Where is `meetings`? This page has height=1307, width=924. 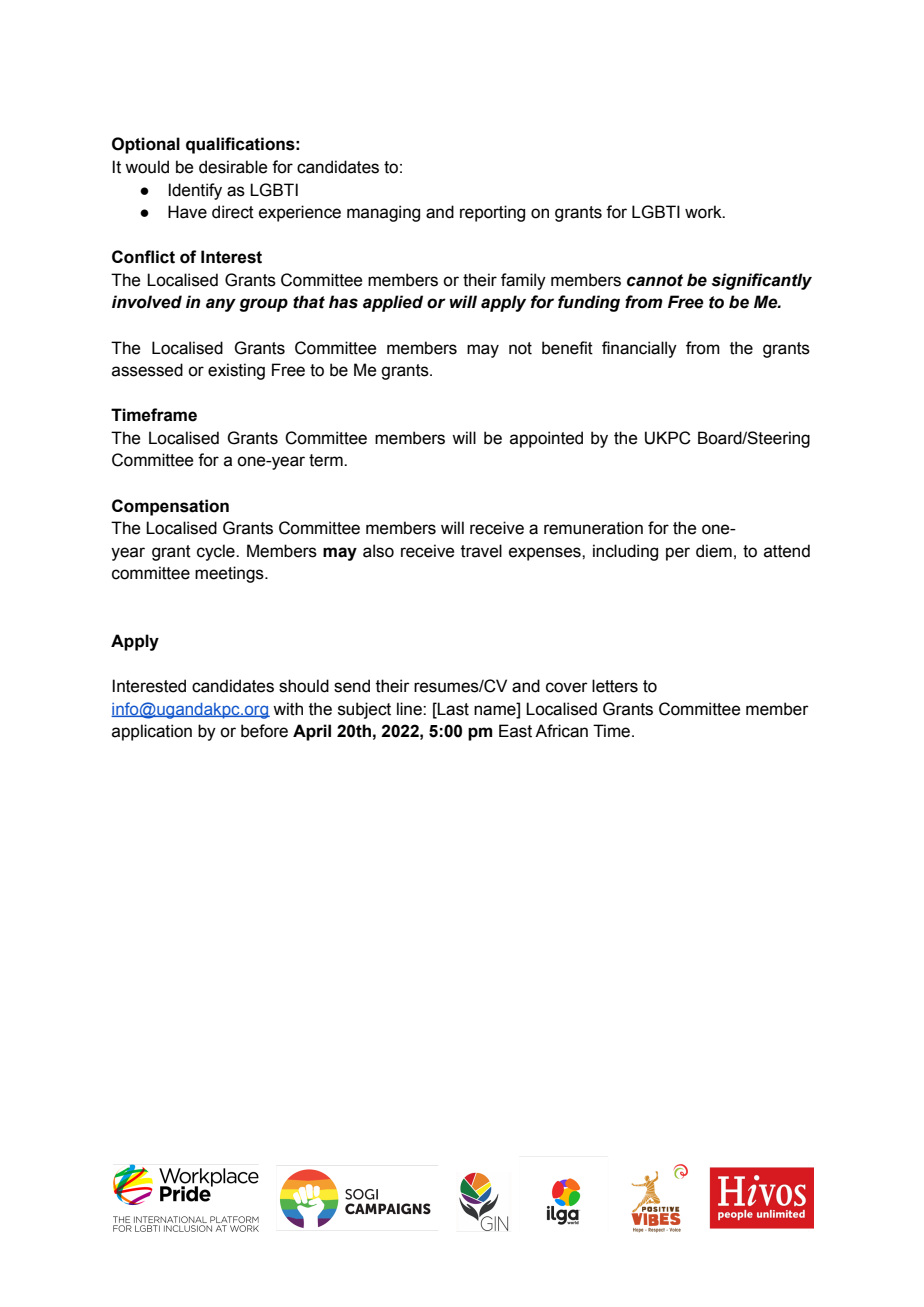
meetings is located at coordinates (230, 574).
